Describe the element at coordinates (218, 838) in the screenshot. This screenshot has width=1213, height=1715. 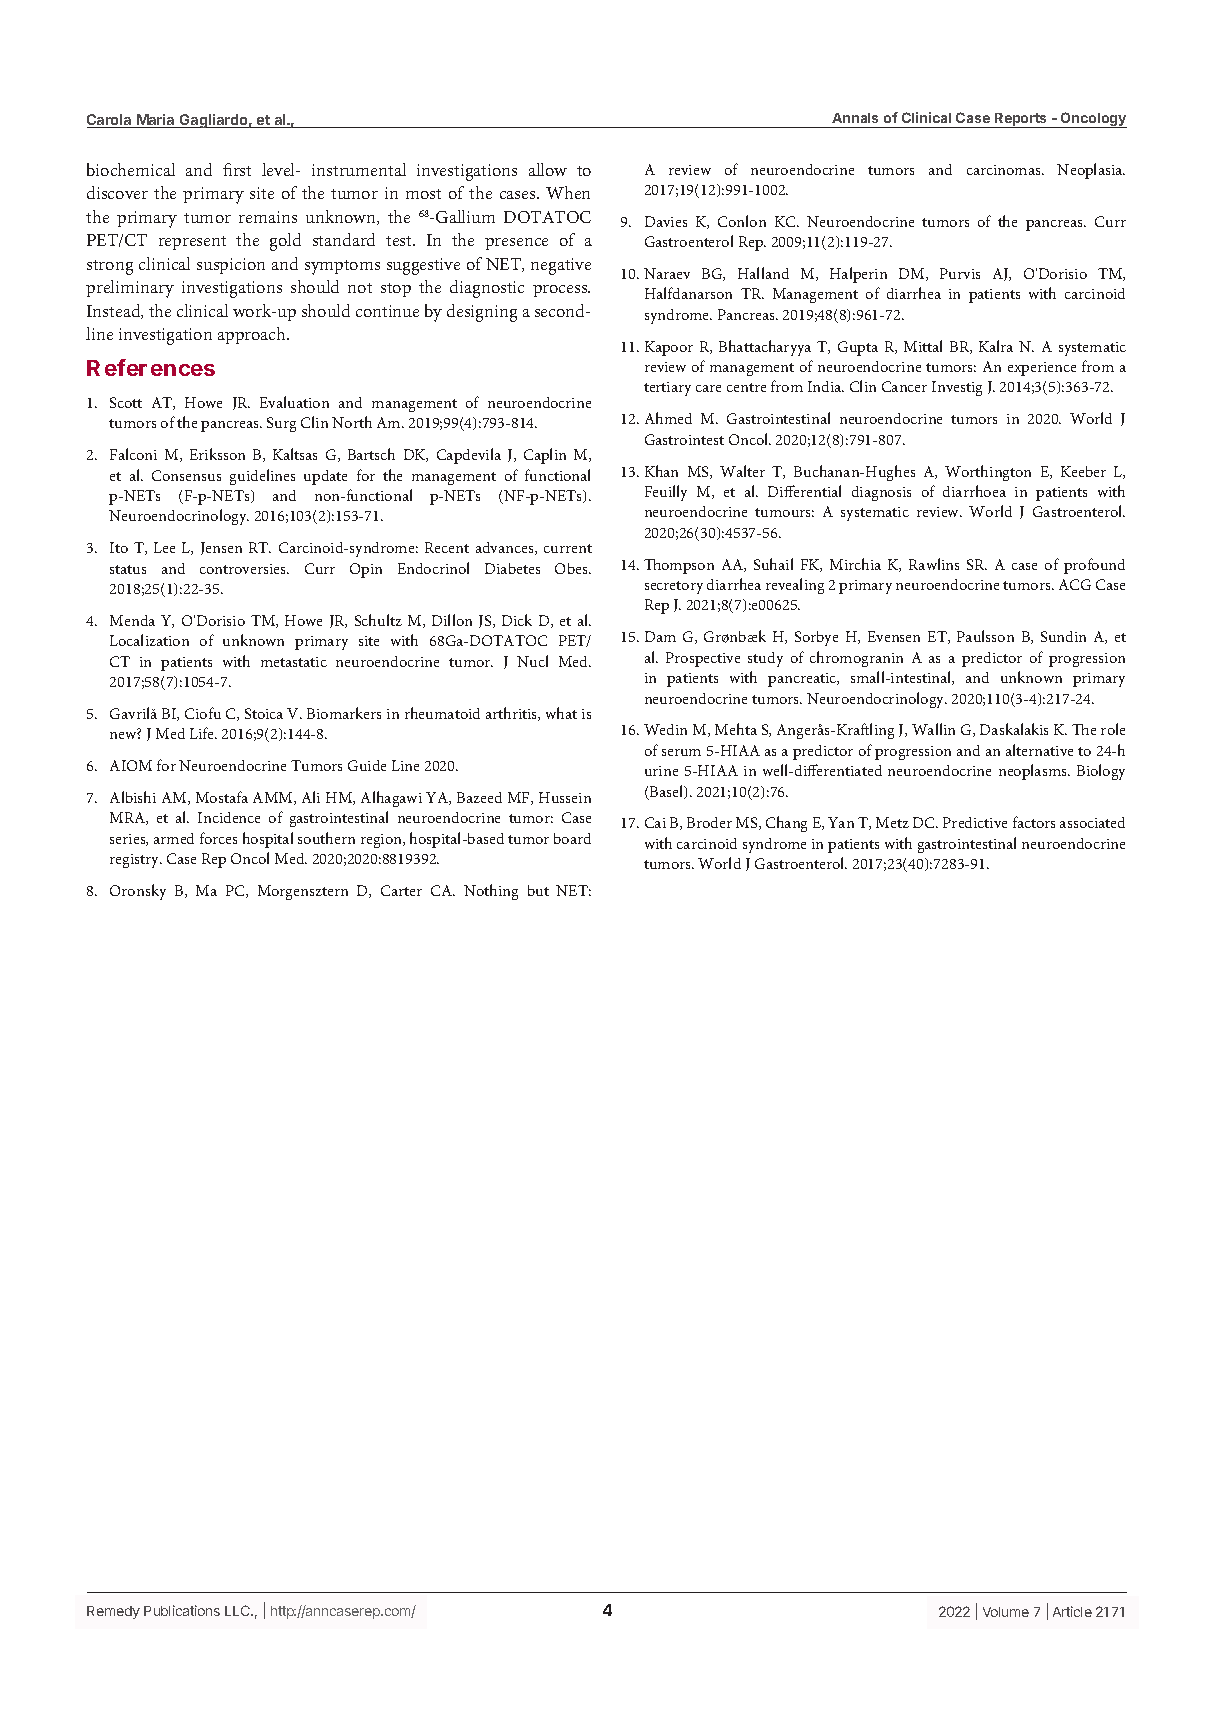
I see `forces` at that location.
